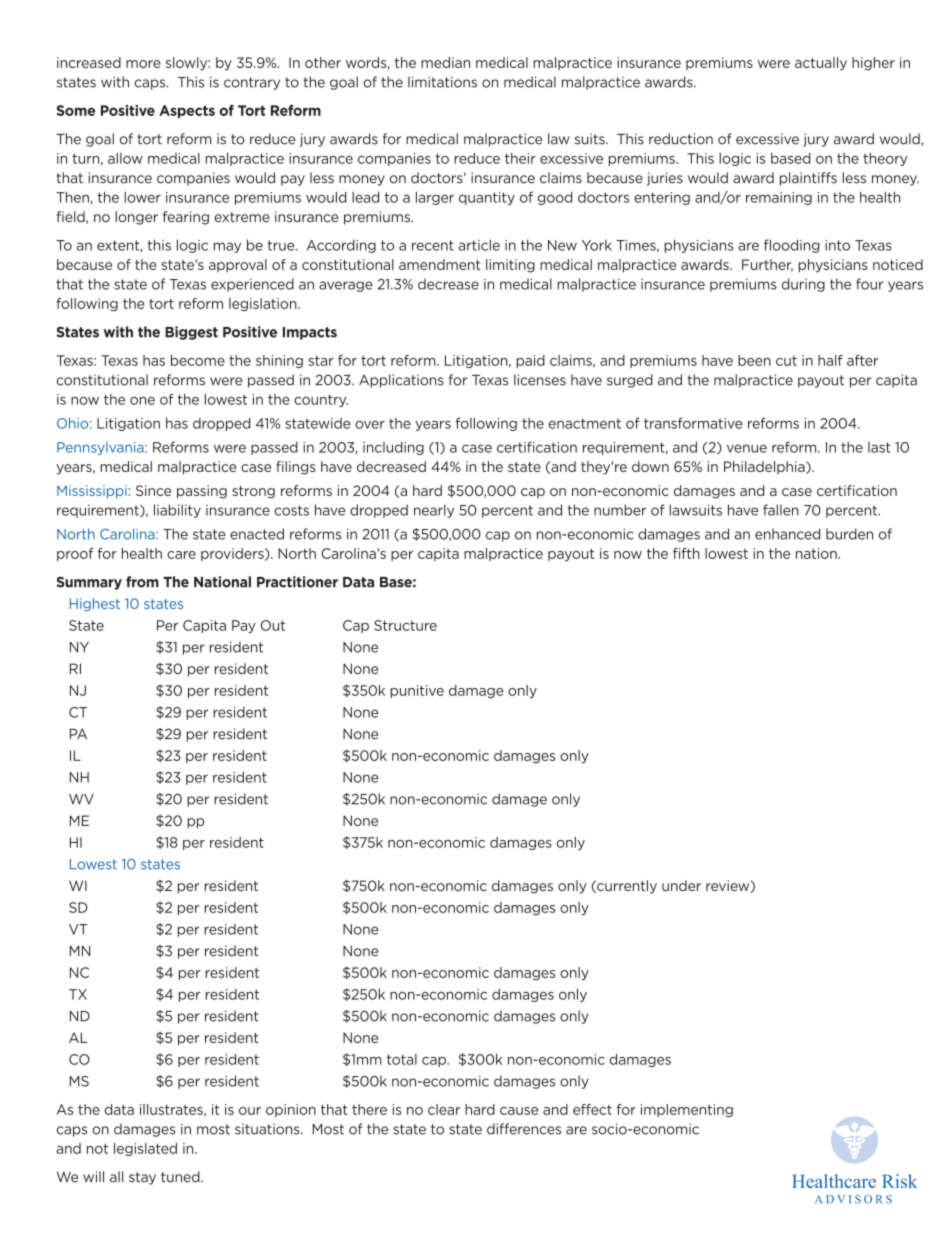 The image size is (952, 1233). Describe the element at coordinates (142, 582) in the screenshot. I see `from` at that location.
